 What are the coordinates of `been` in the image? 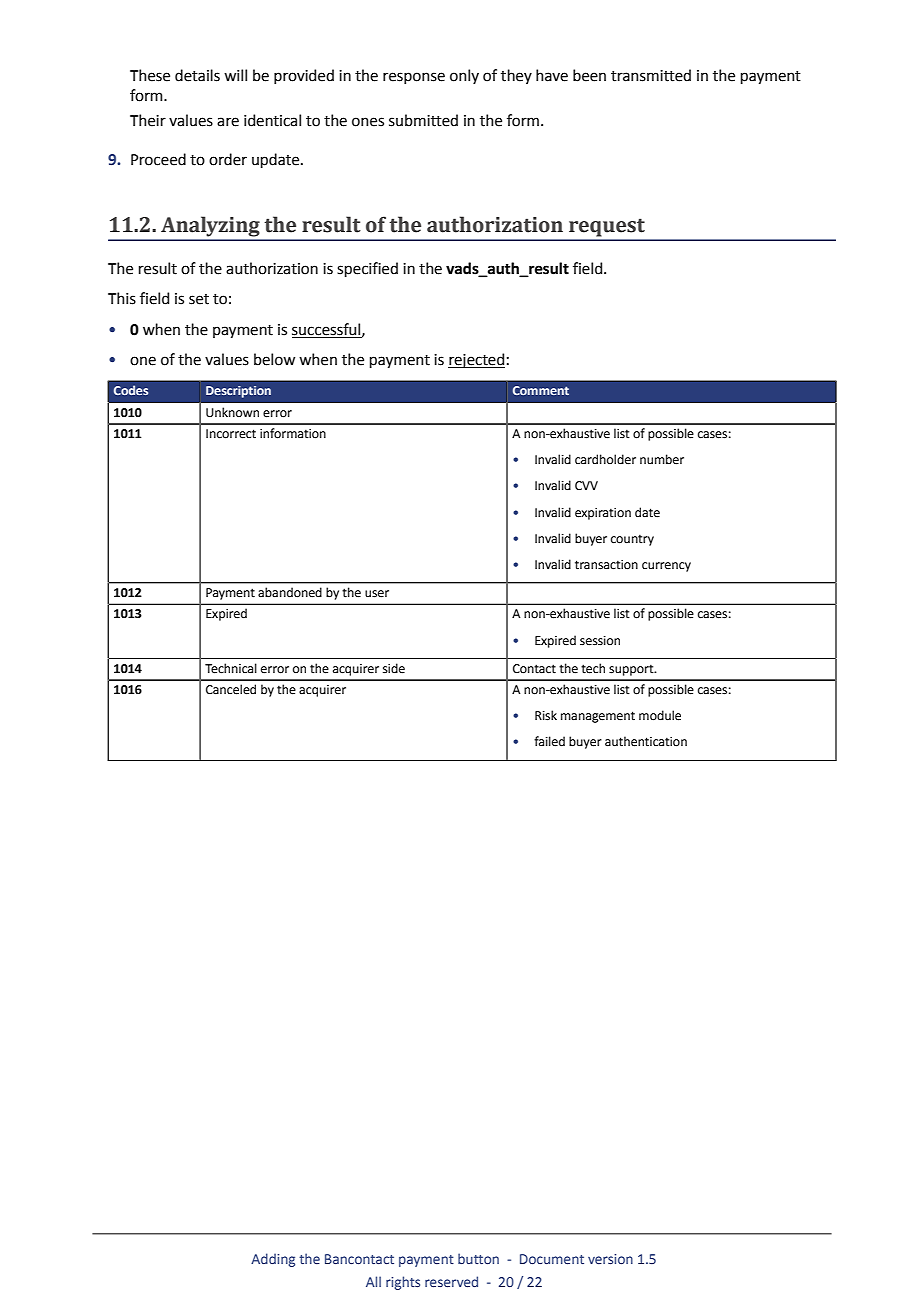 It's located at (589, 75).
